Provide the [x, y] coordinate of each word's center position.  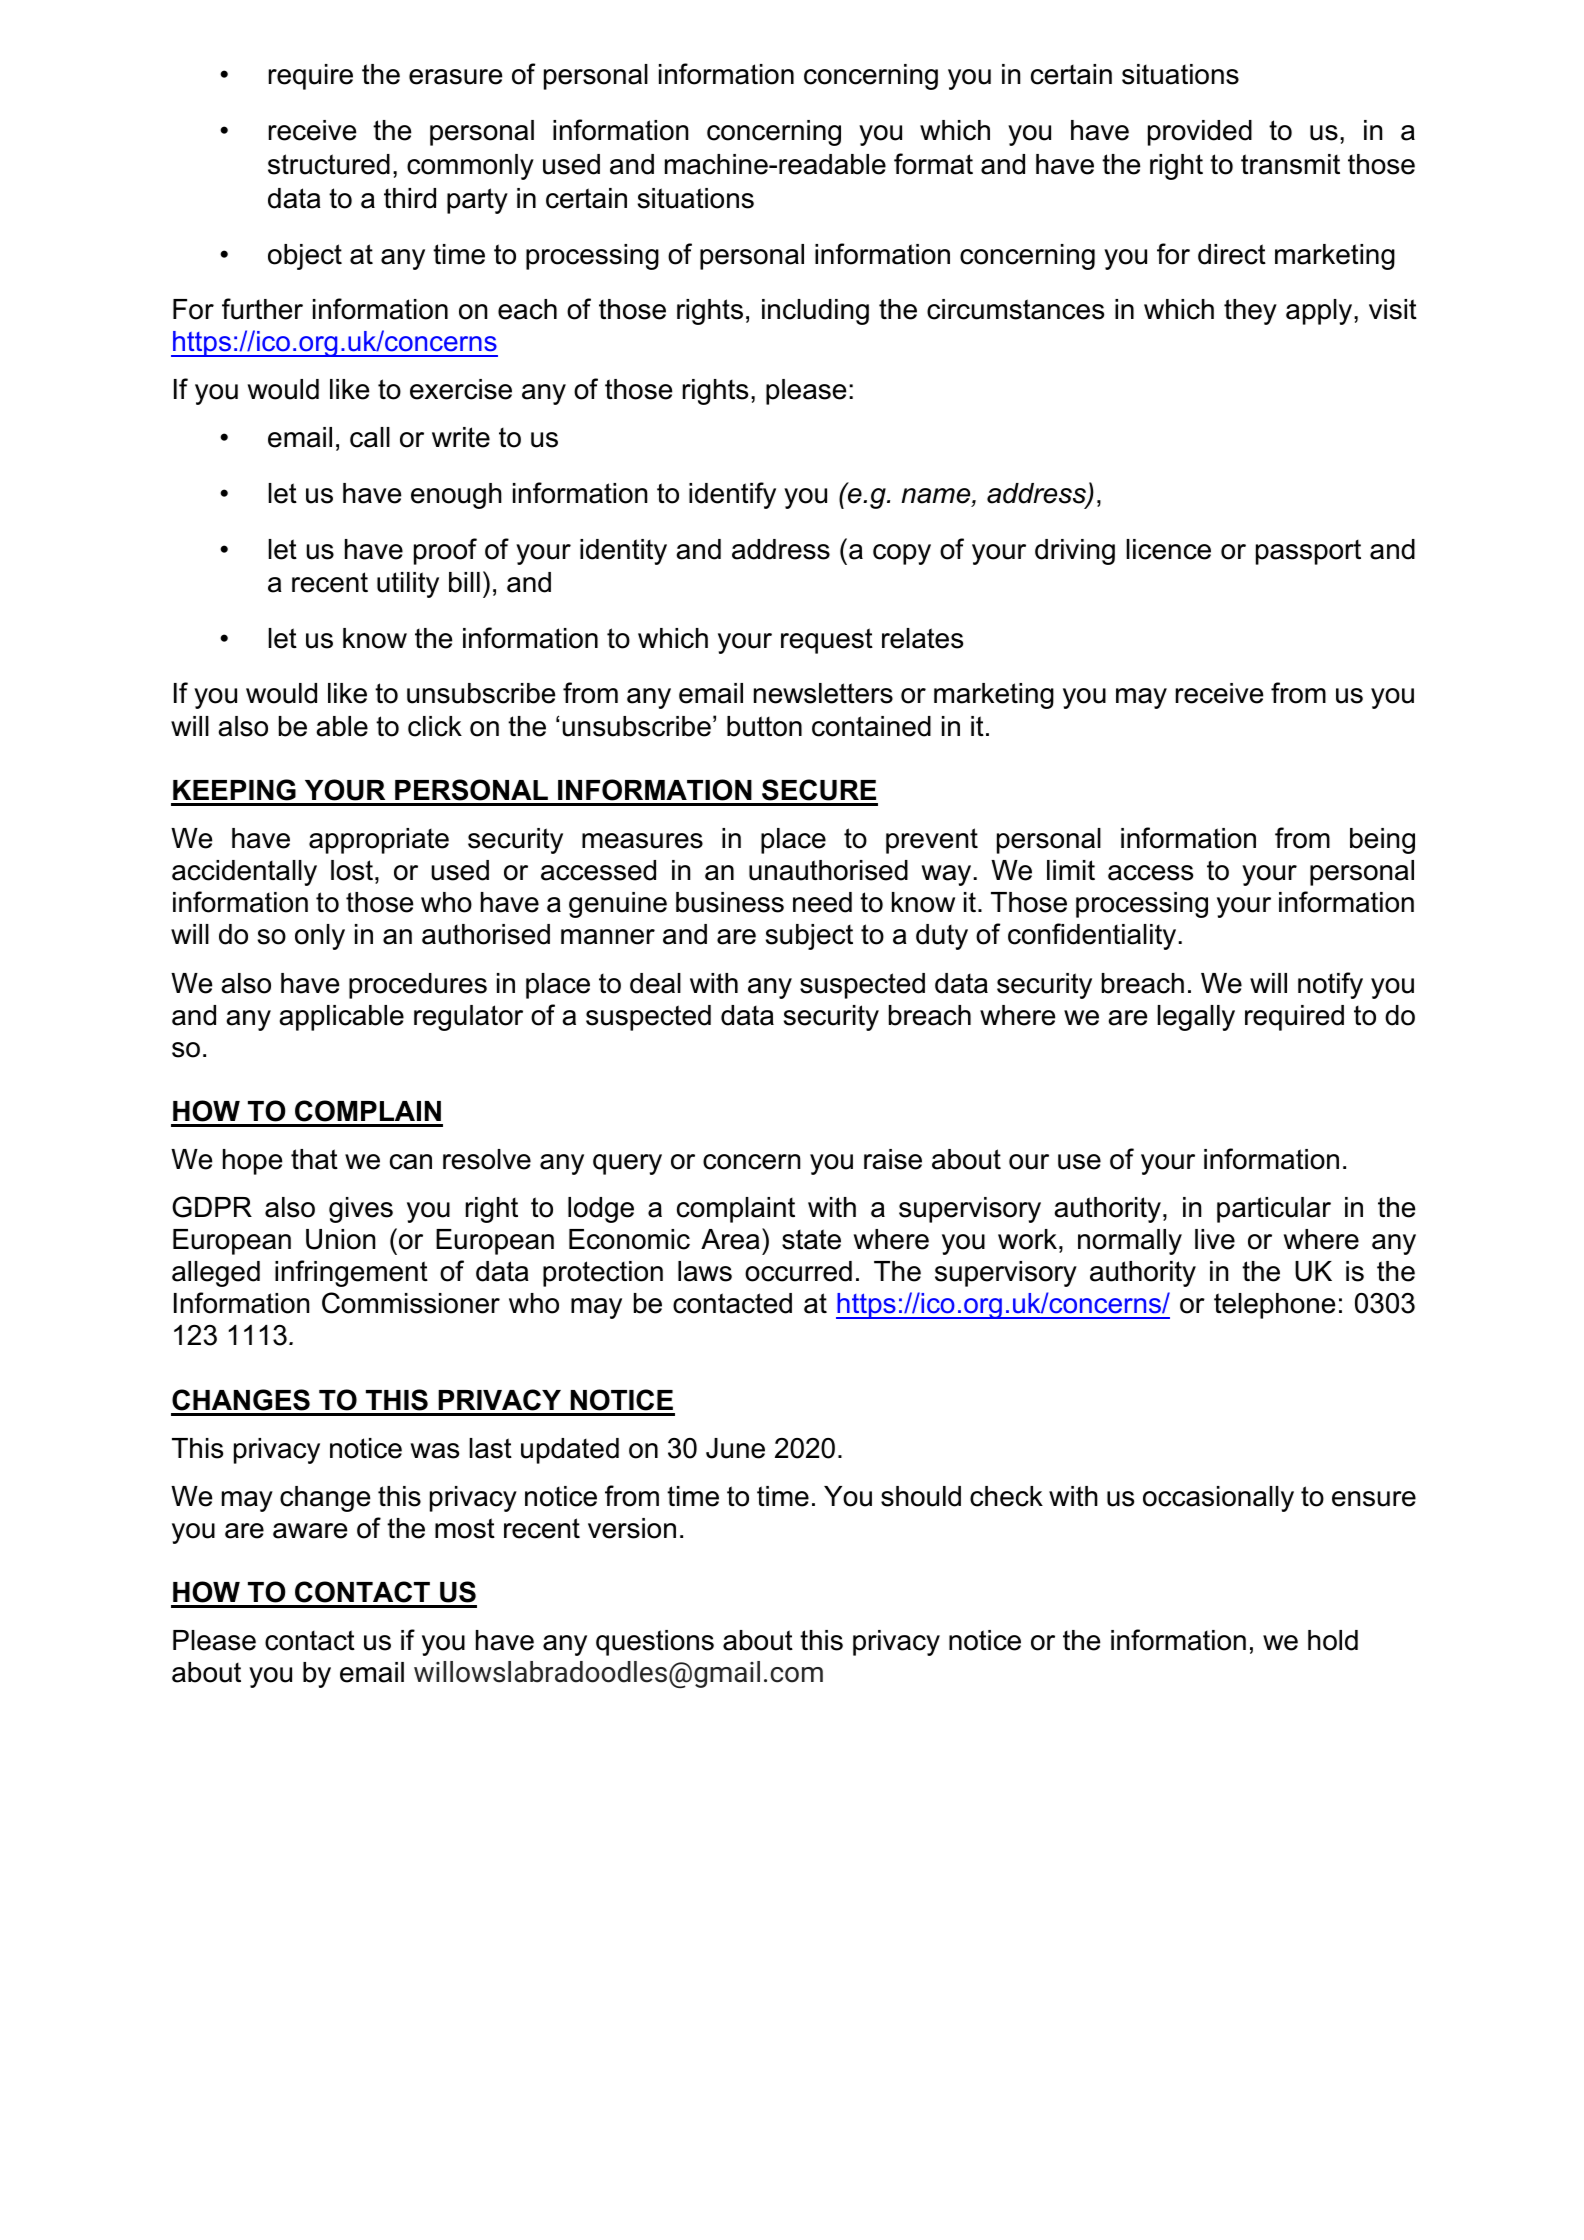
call [370, 437]
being [1382, 841]
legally [1196, 1018]
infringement [351, 1273]
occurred [798, 1271]
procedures [418, 986]
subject [809, 937]
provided [1200, 133]
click [435, 726]
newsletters [823, 693]
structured [329, 164]
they [1250, 312]
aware [310, 1531]
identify [732, 495]
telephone [1274, 1306]
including [815, 312]
